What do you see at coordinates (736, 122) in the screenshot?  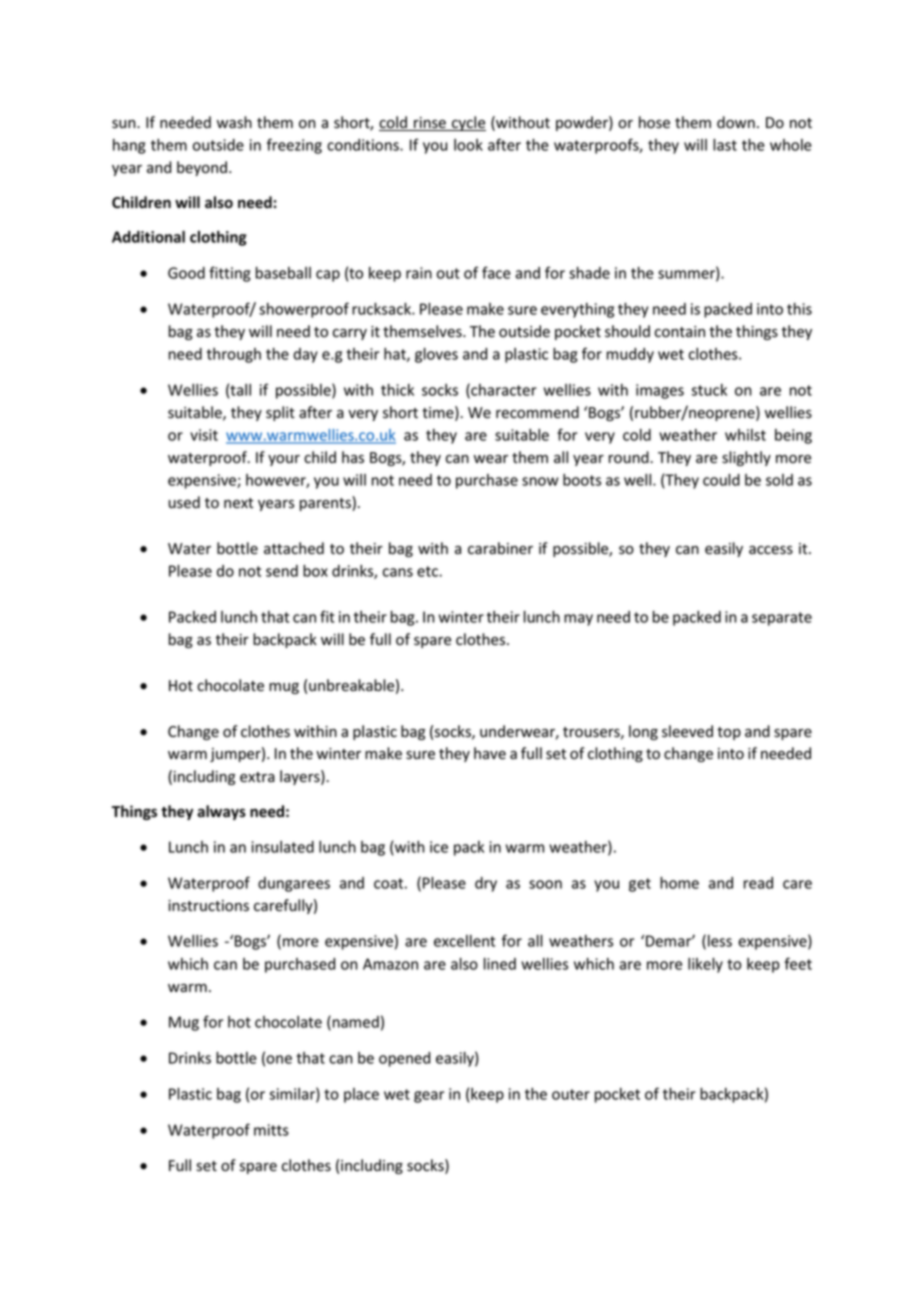 I see `down` at bounding box center [736, 122].
